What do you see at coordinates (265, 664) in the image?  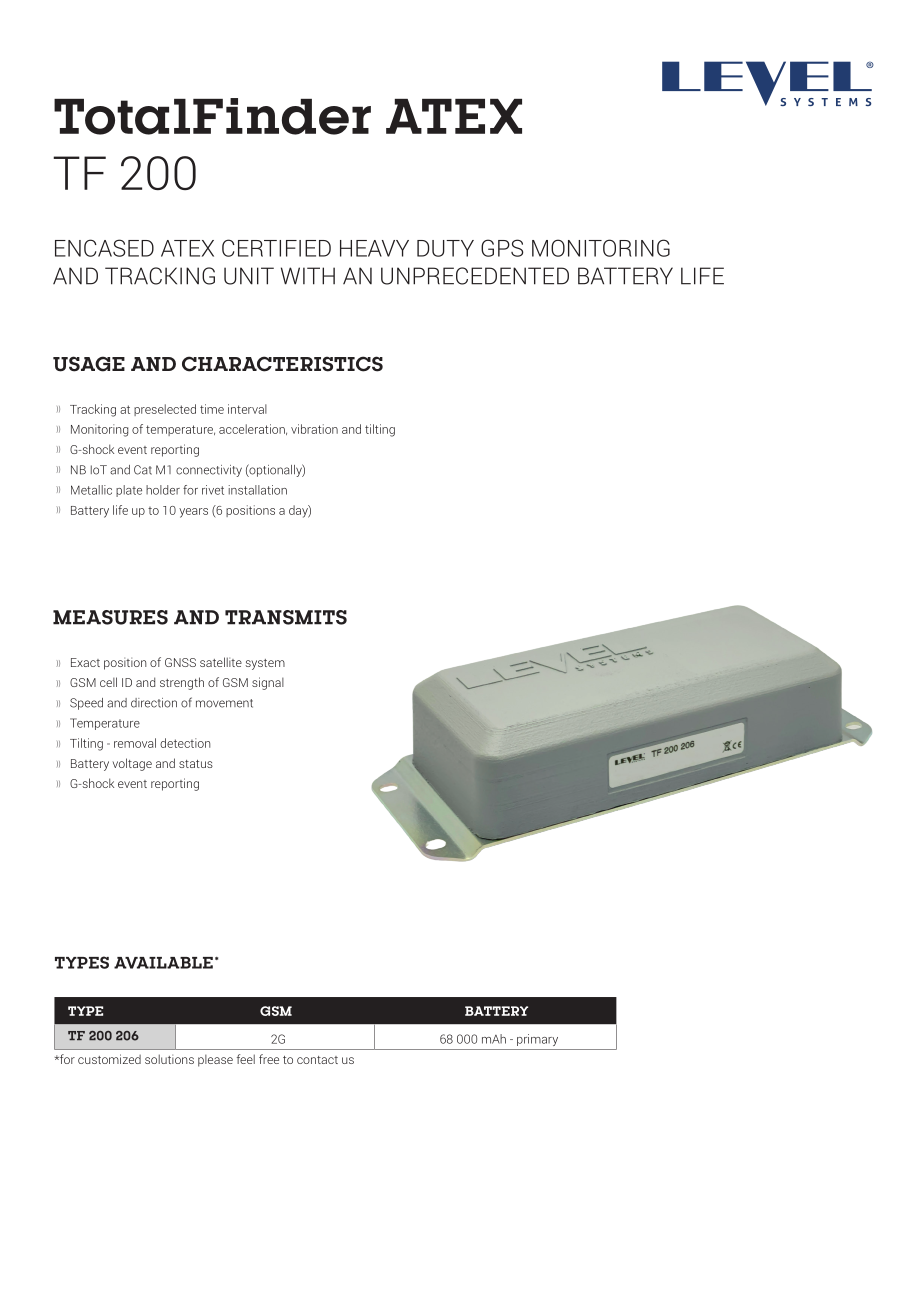 I see `system` at bounding box center [265, 664].
